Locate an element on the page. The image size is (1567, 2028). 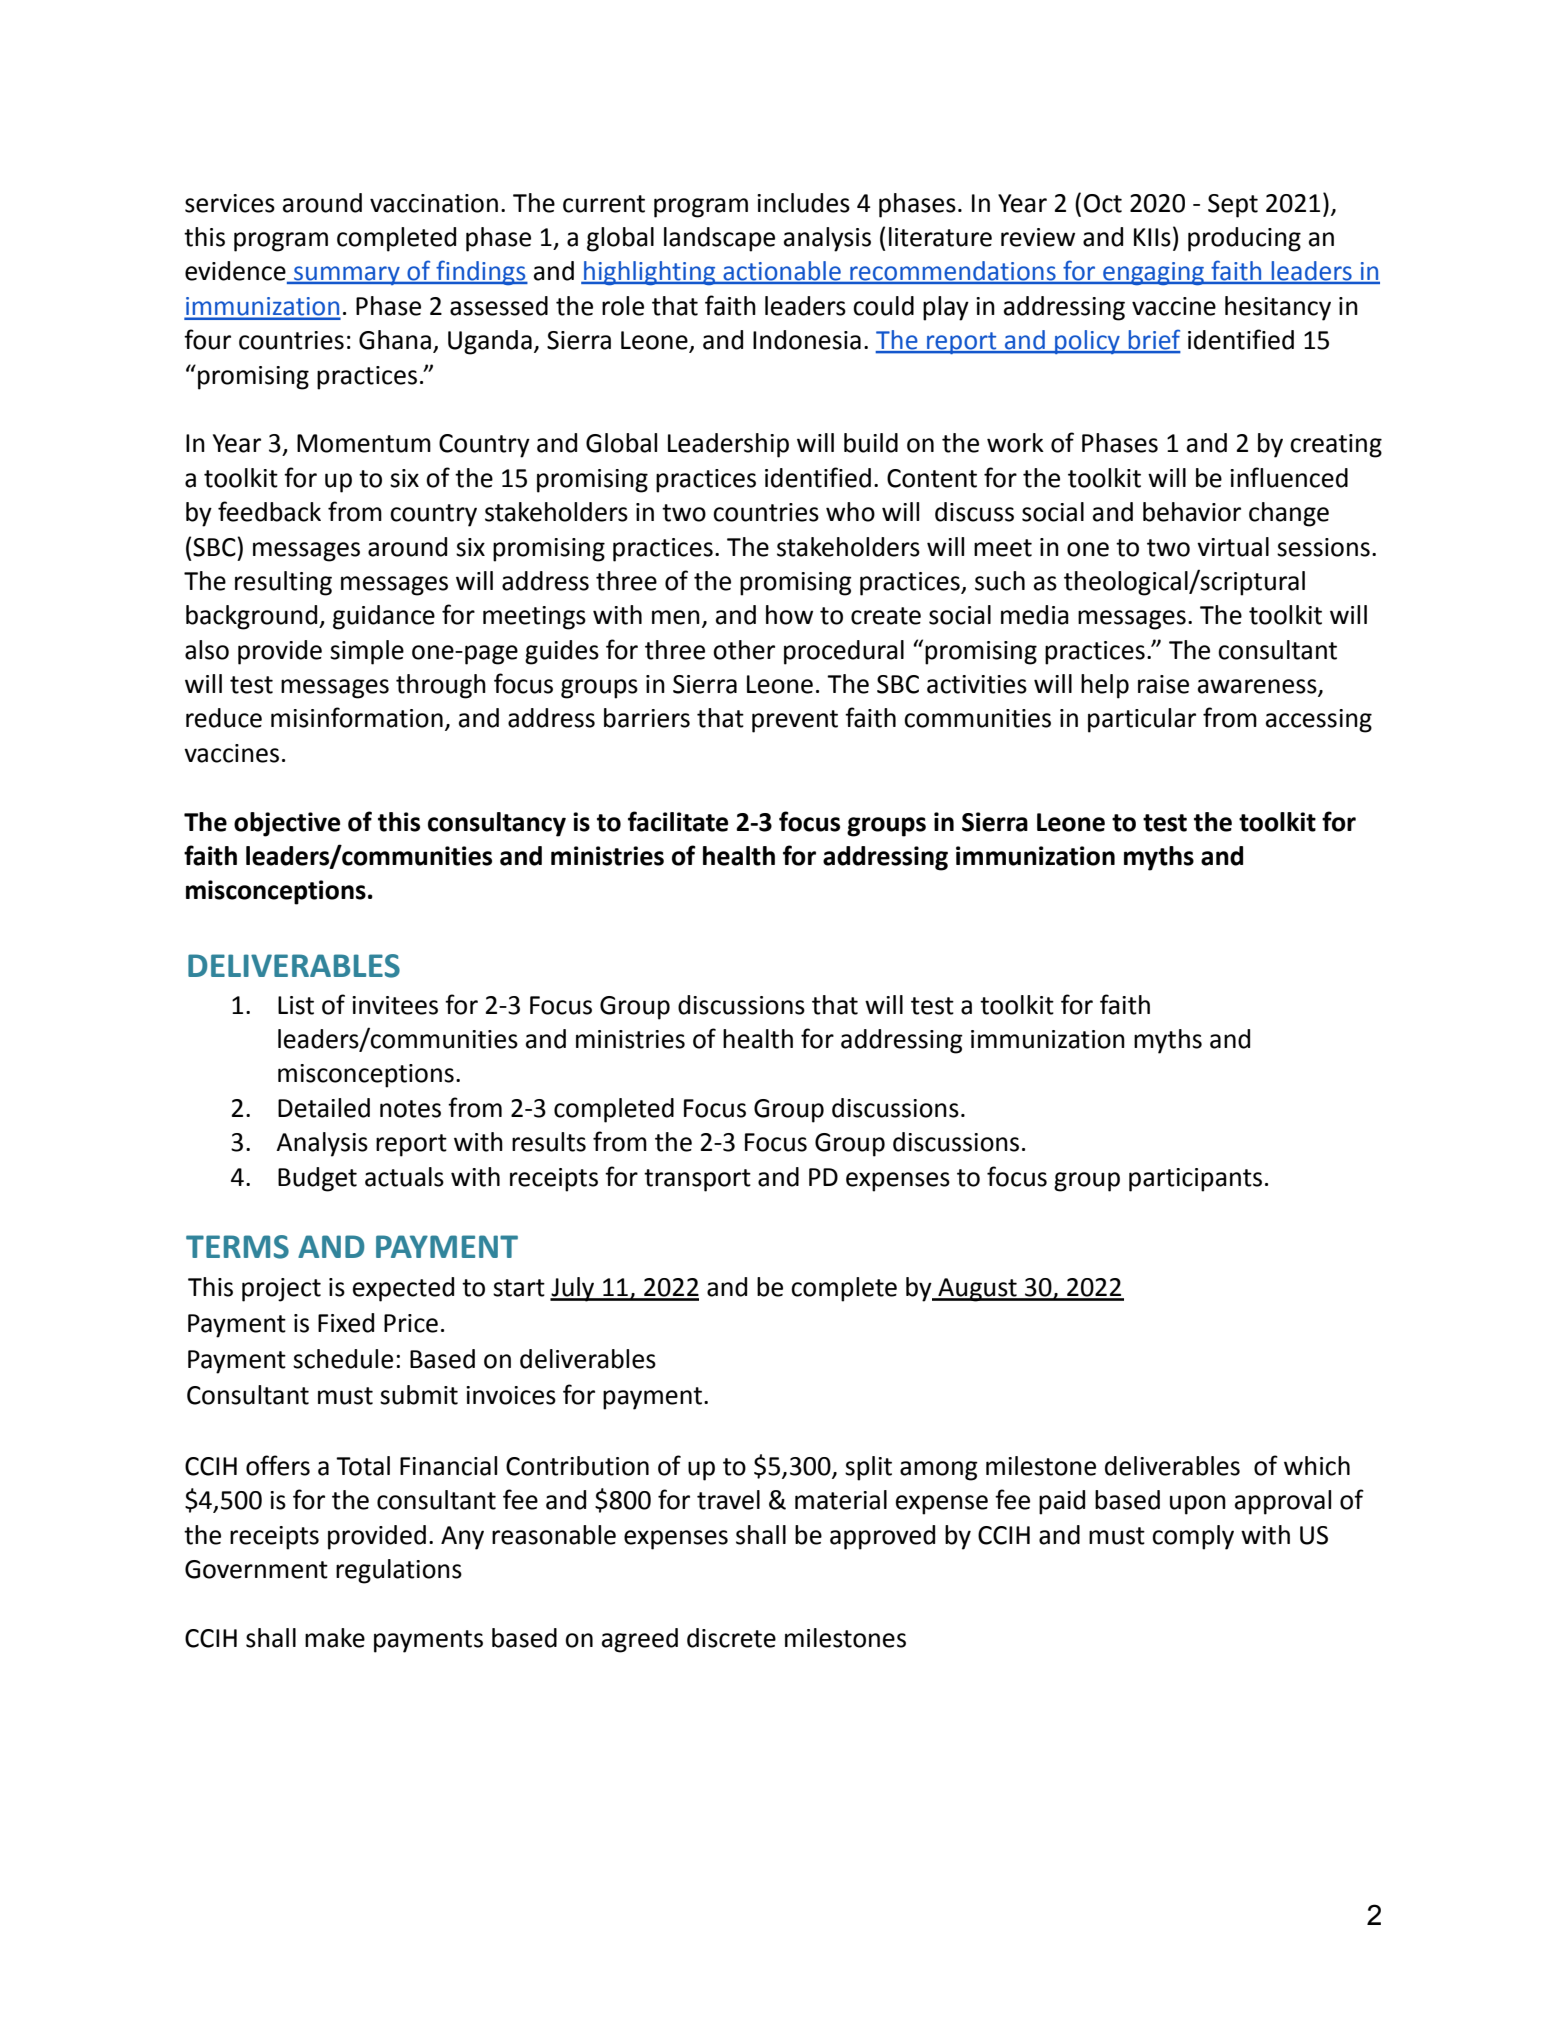
misinformation is located at coordinates (357, 717).
